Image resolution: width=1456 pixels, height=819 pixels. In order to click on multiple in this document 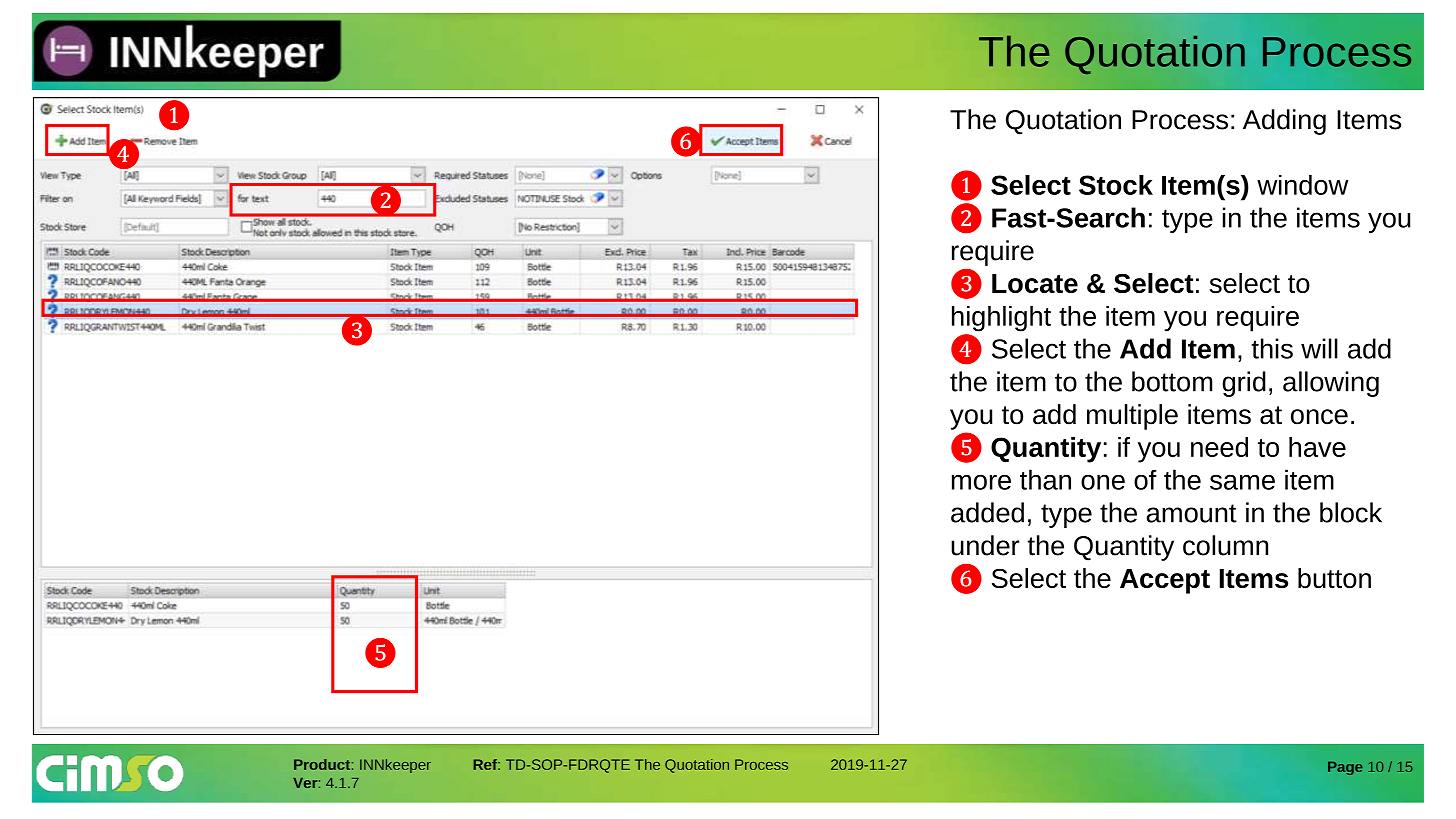, I will do `click(1132, 417)`.
